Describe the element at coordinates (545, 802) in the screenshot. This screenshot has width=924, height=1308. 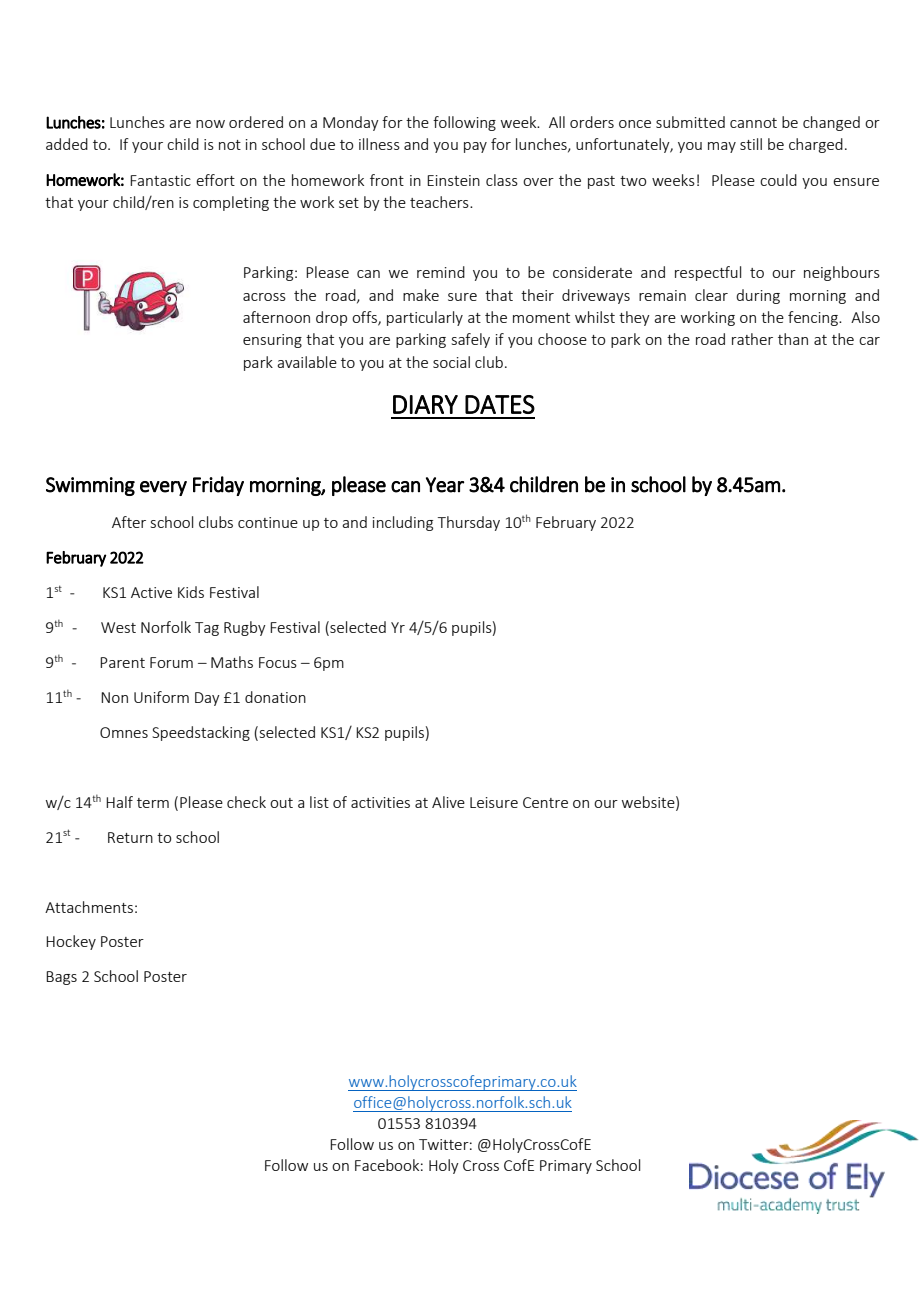
I see `Centre` at that location.
